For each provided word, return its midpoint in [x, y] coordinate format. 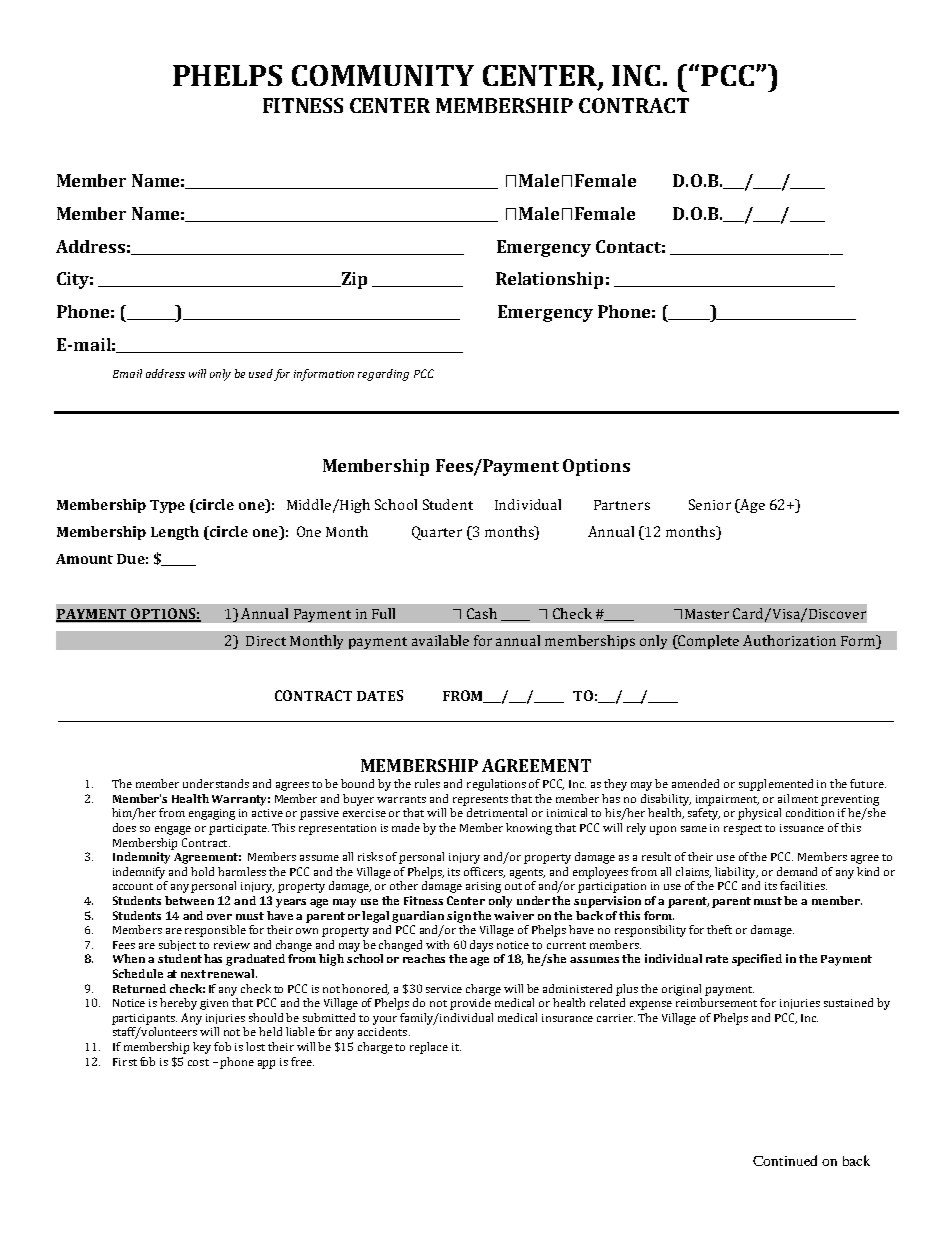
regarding [383, 375]
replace [429, 1048]
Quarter [437, 533]
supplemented [776, 785]
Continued [785, 1160]
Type [167, 506]
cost [198, 1062]
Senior [710, 504]
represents [480, 801]
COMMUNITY [383, 75]
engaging [212, 814]
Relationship [549, 280]
